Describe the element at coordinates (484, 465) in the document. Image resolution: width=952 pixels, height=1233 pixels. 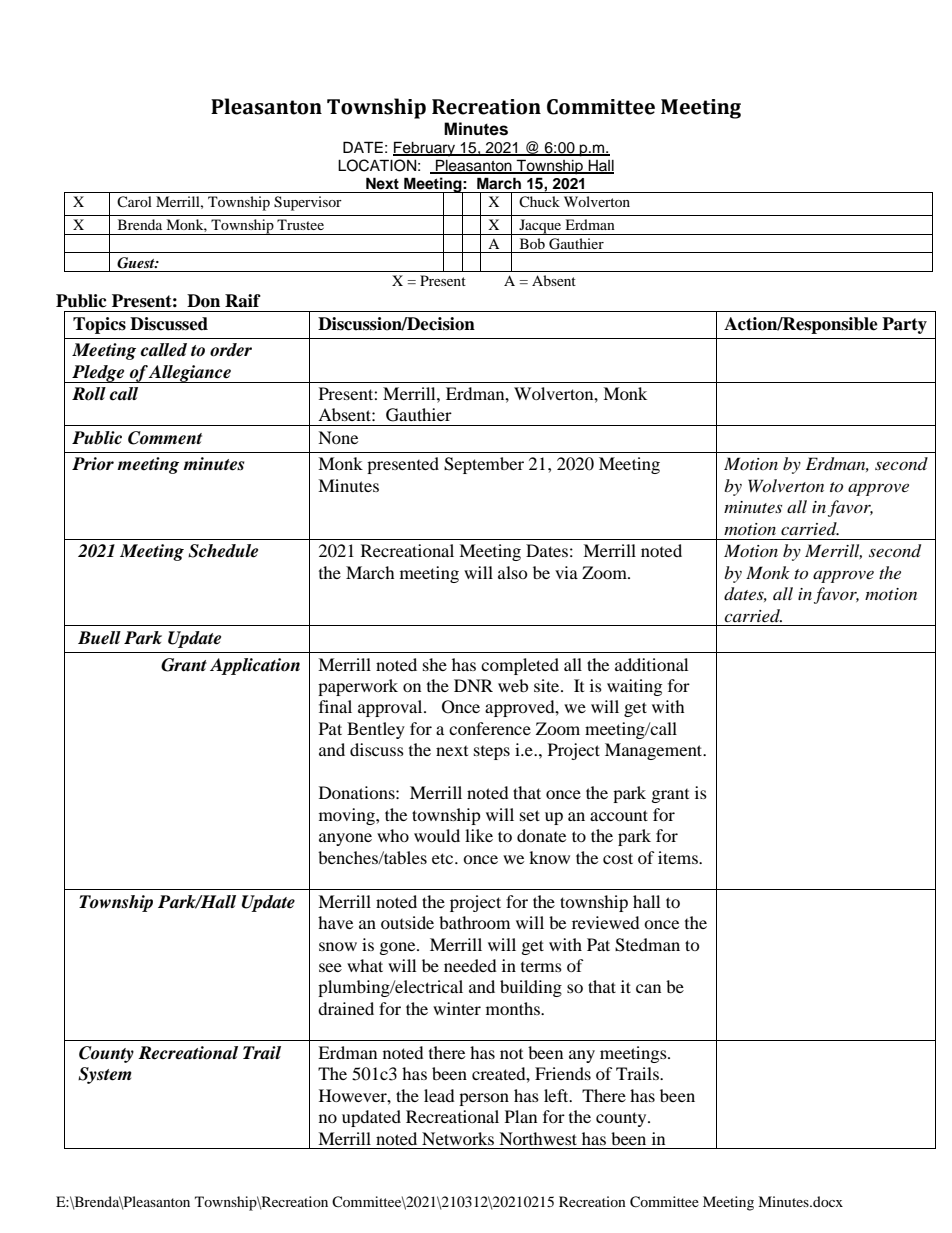
I see `September` at that location.
